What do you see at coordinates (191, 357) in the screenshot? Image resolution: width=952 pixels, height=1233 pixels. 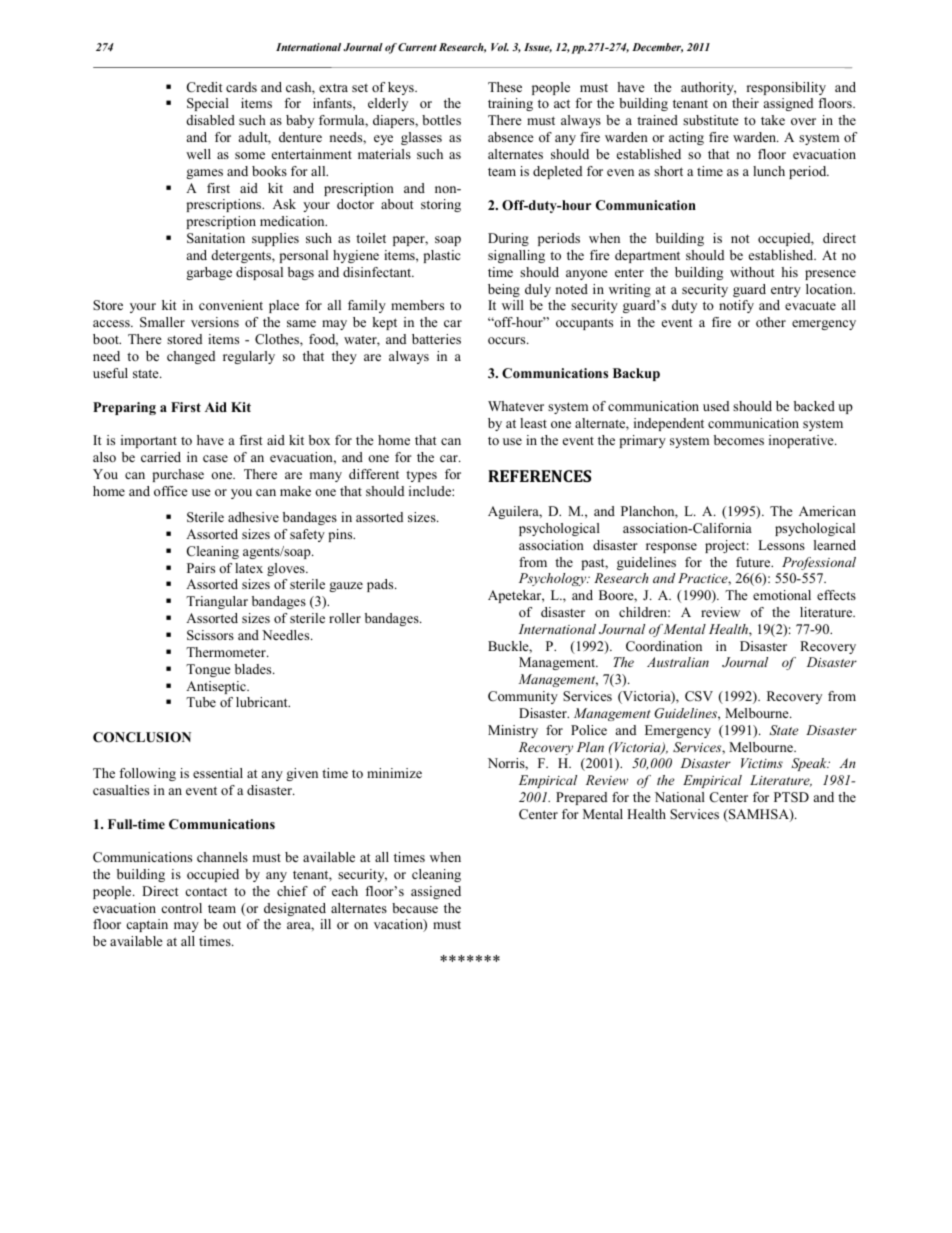 I see `changed` at bounding box center [191, 357].
